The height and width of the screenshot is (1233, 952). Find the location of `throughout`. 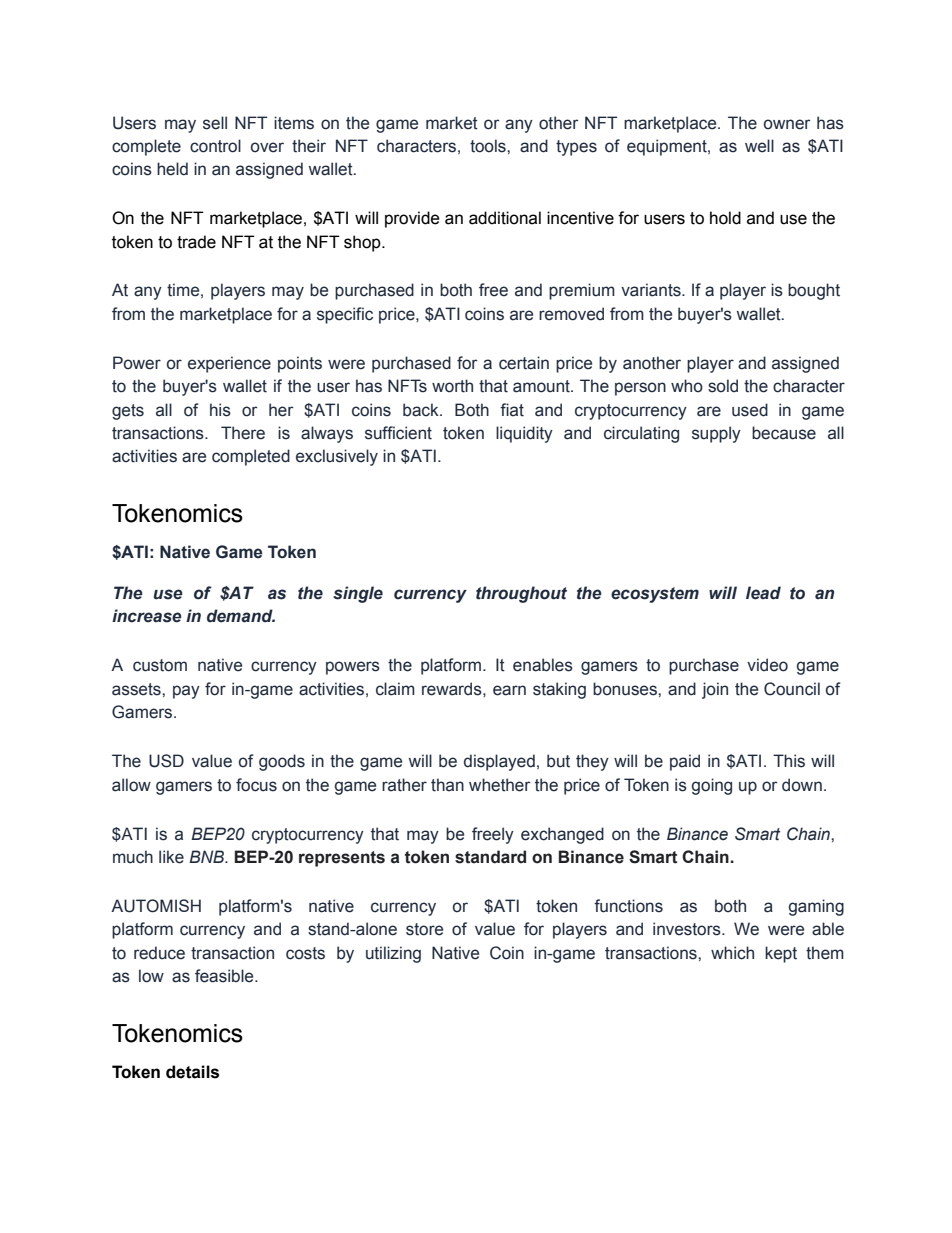

throughout is located at coordinates (521, 594).
